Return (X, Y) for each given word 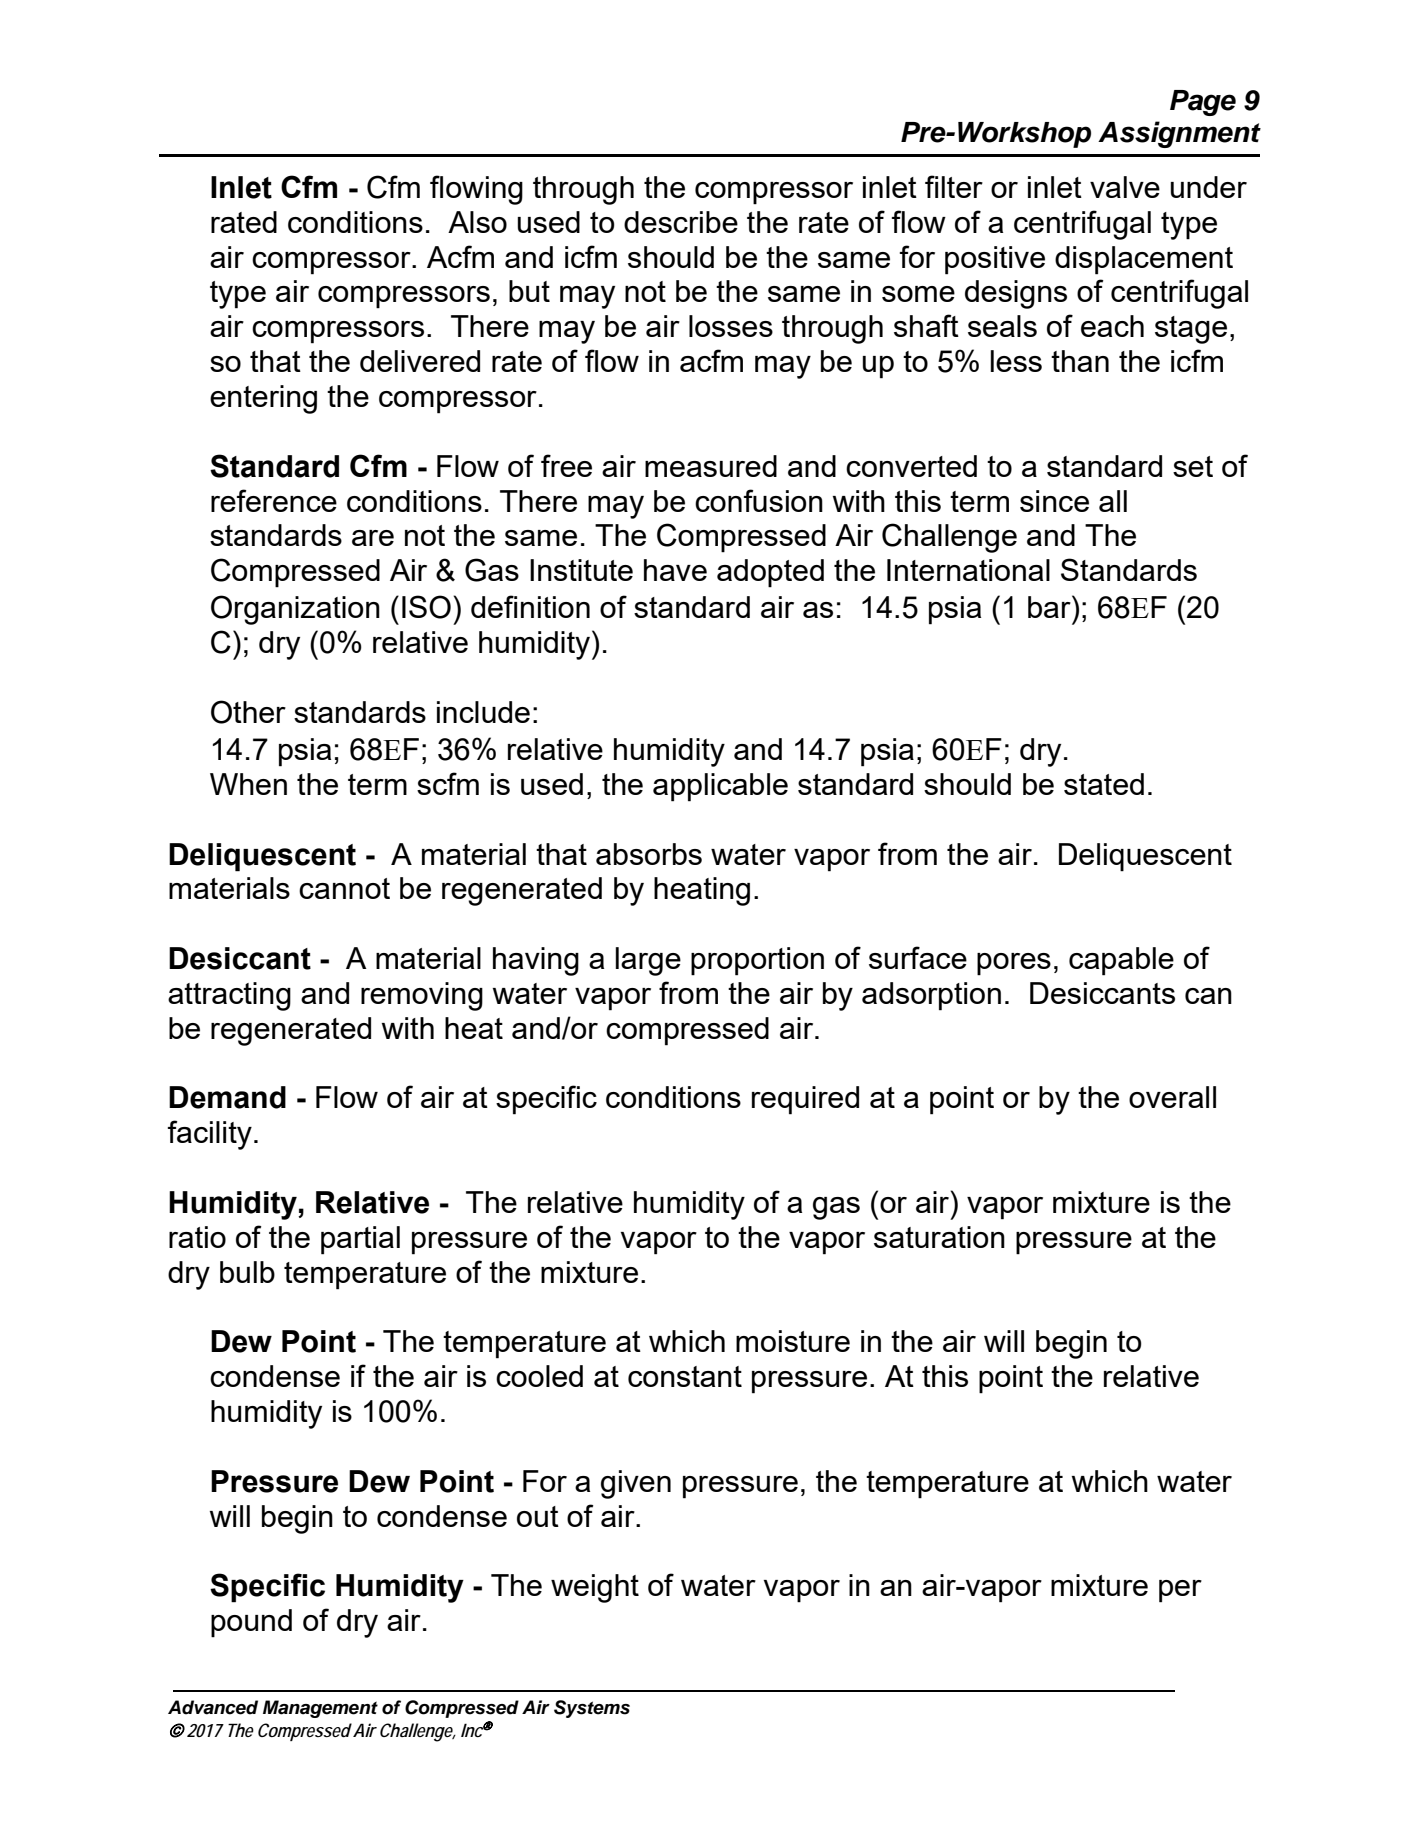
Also (477, 222)
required (805, 1100)
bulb (247, 1272)
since (1054, 501)
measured (711, 466)
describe (681, 222)
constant (685, 1376)
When (248, 784)
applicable (720, 787)
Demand (227, 1097)
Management (320, 1709)
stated (1104, 784)
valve (1125, 187)
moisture (793, 1341)
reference (274, 500)
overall (1172, 1097)
